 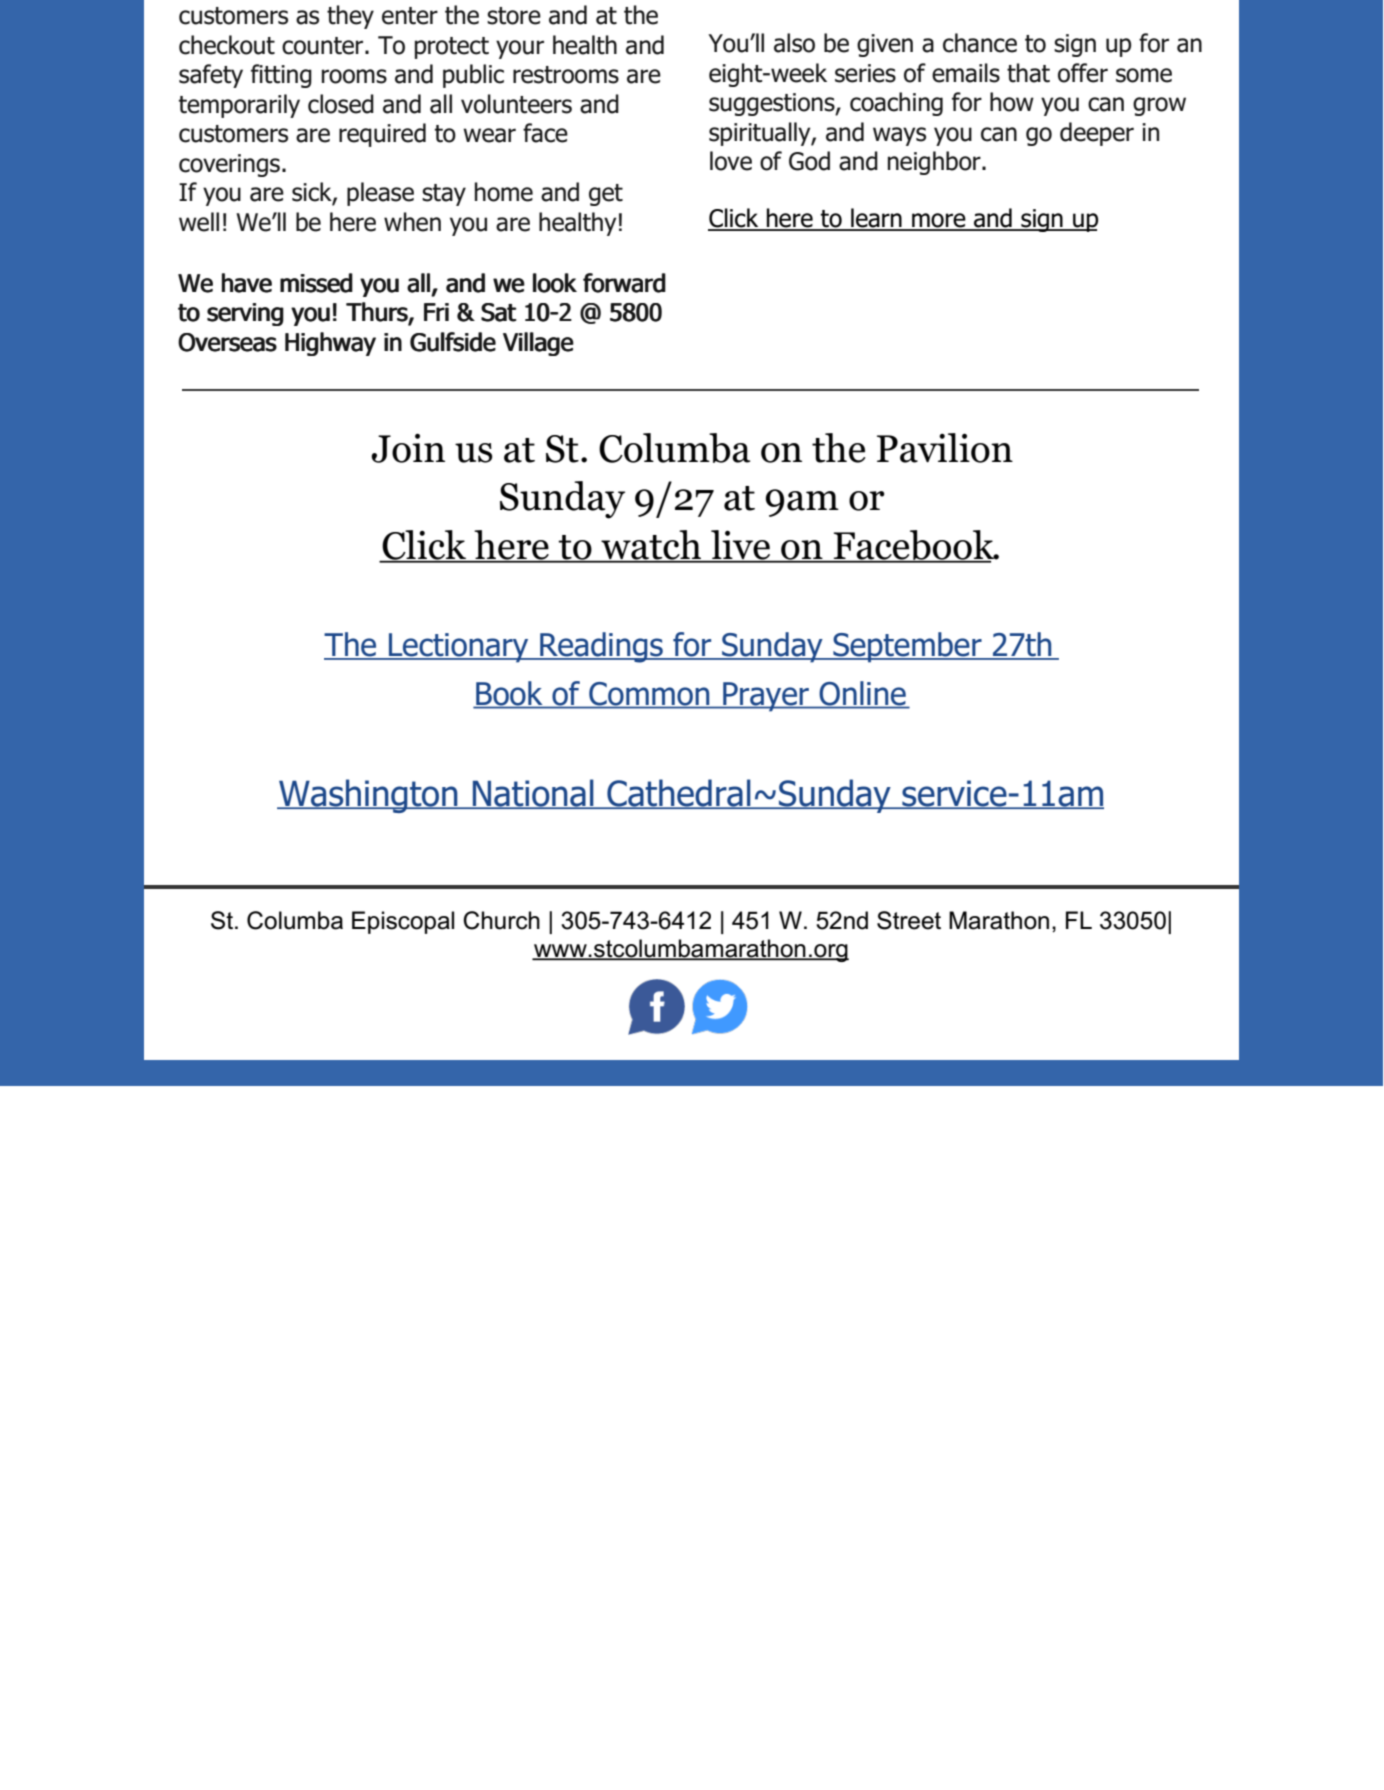 I want to click on chance, so click(x=980, y=43).
